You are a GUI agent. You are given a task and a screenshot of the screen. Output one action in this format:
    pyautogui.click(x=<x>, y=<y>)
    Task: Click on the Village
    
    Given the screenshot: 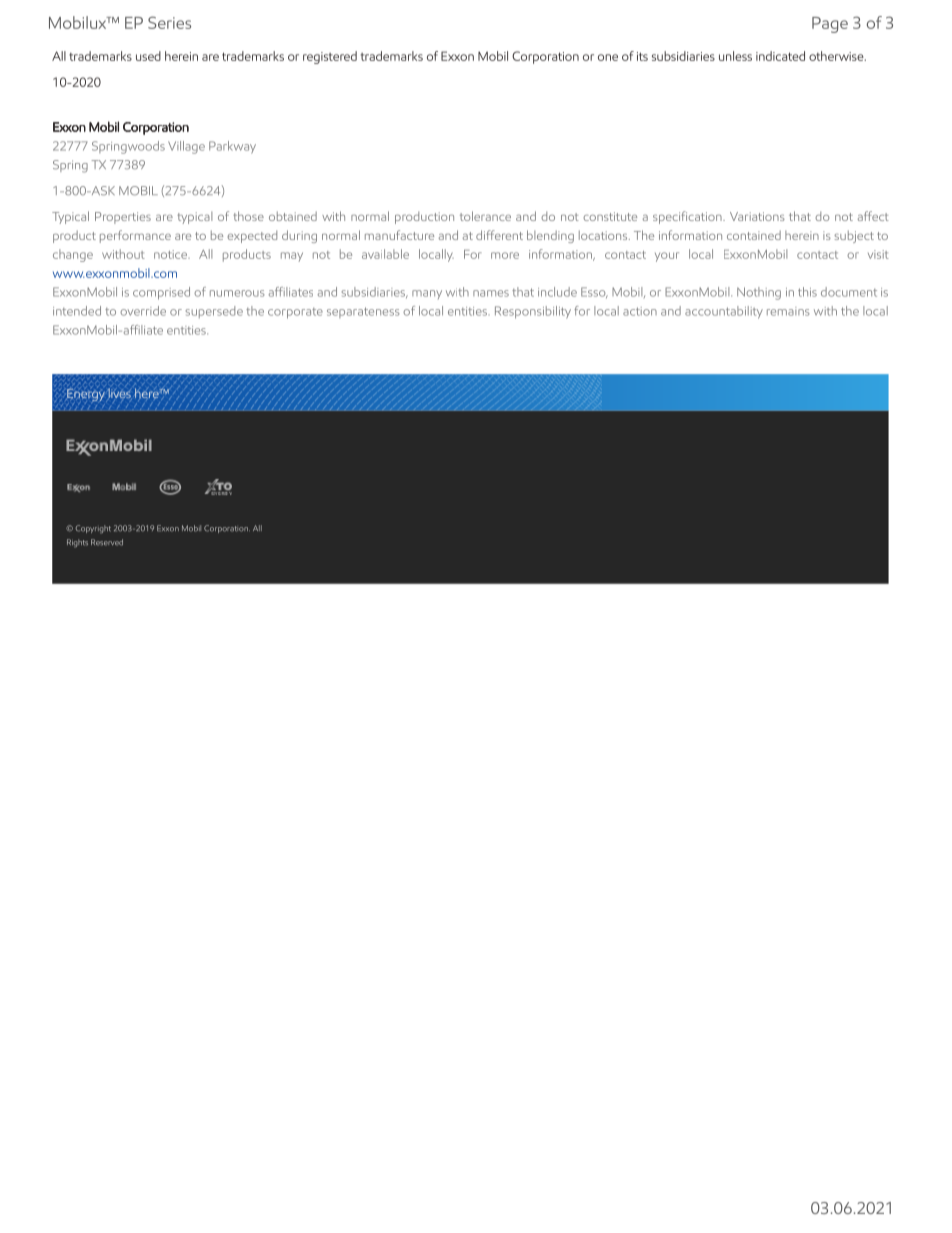 What is the action you would take?
    pyautogui.click(x=186, y=147)
